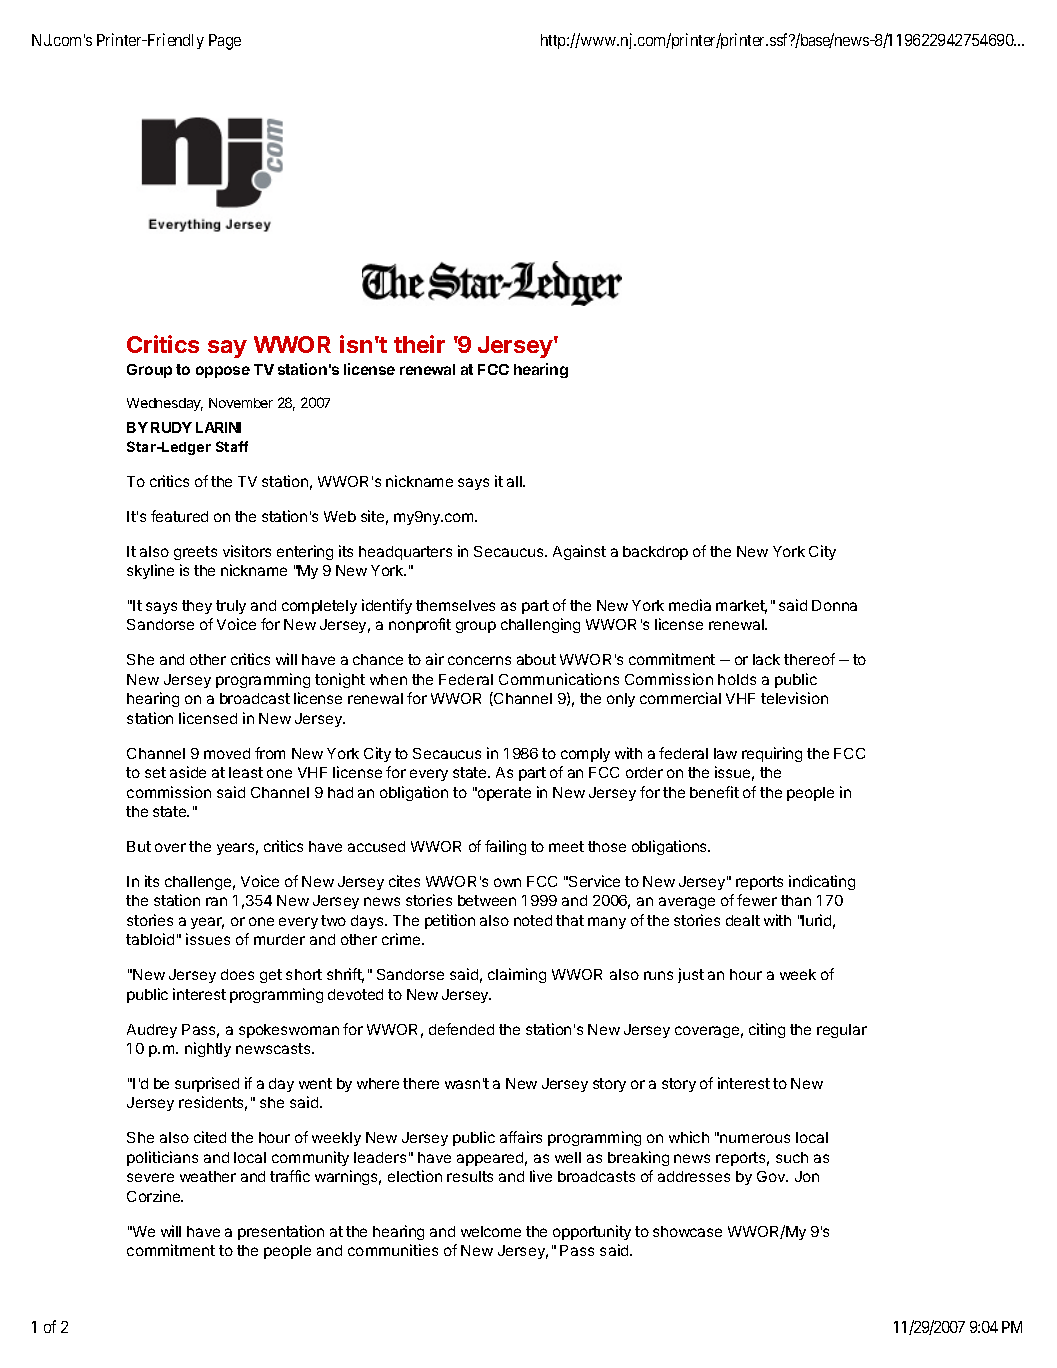 This screenshot has width=1057, height=1368. What do you see at coordinates (655, 553) in the screenshot?
I see `backdrop` at bounding box center [655, 553].
